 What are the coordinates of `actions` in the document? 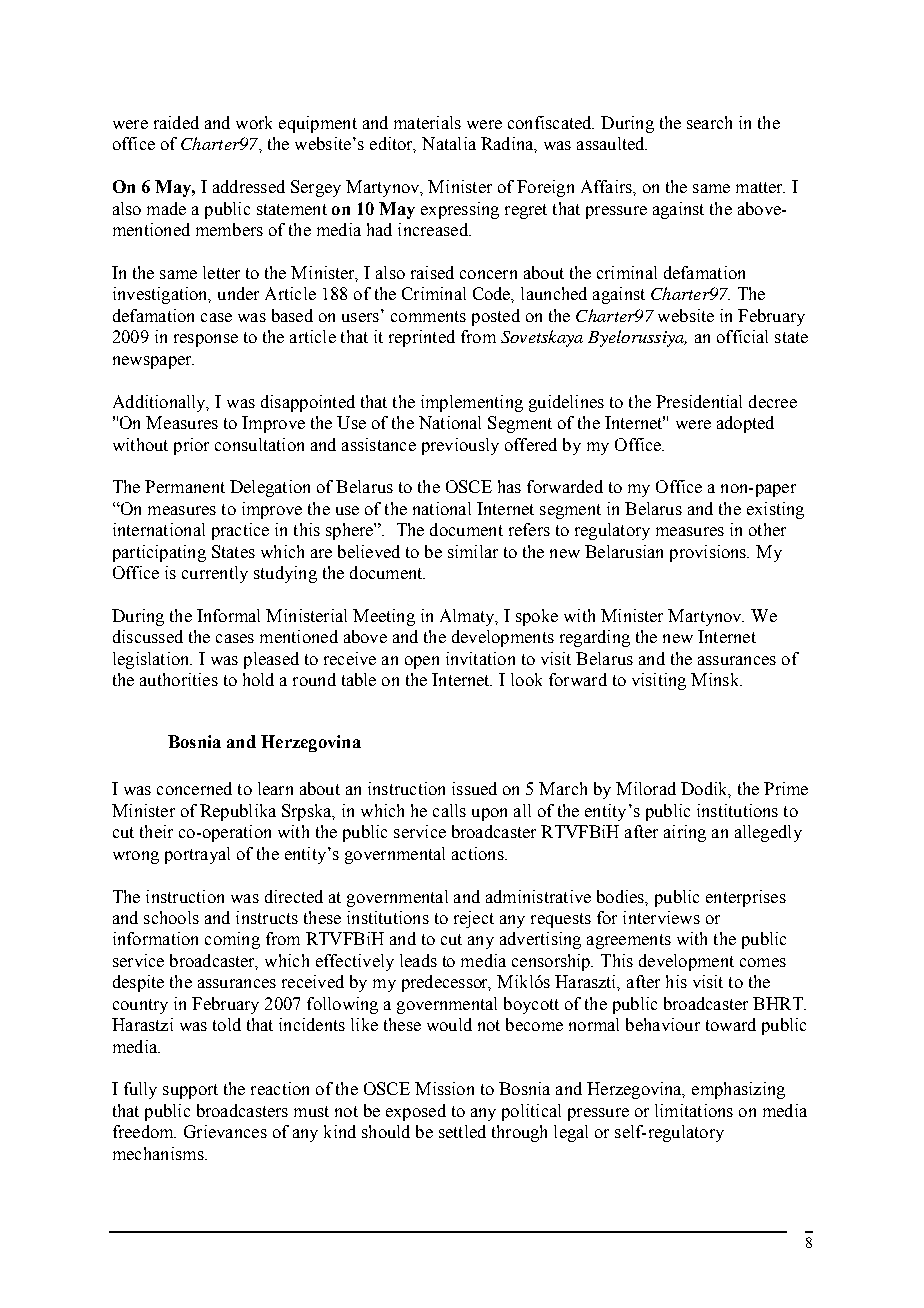 It's located at (479, 853).
